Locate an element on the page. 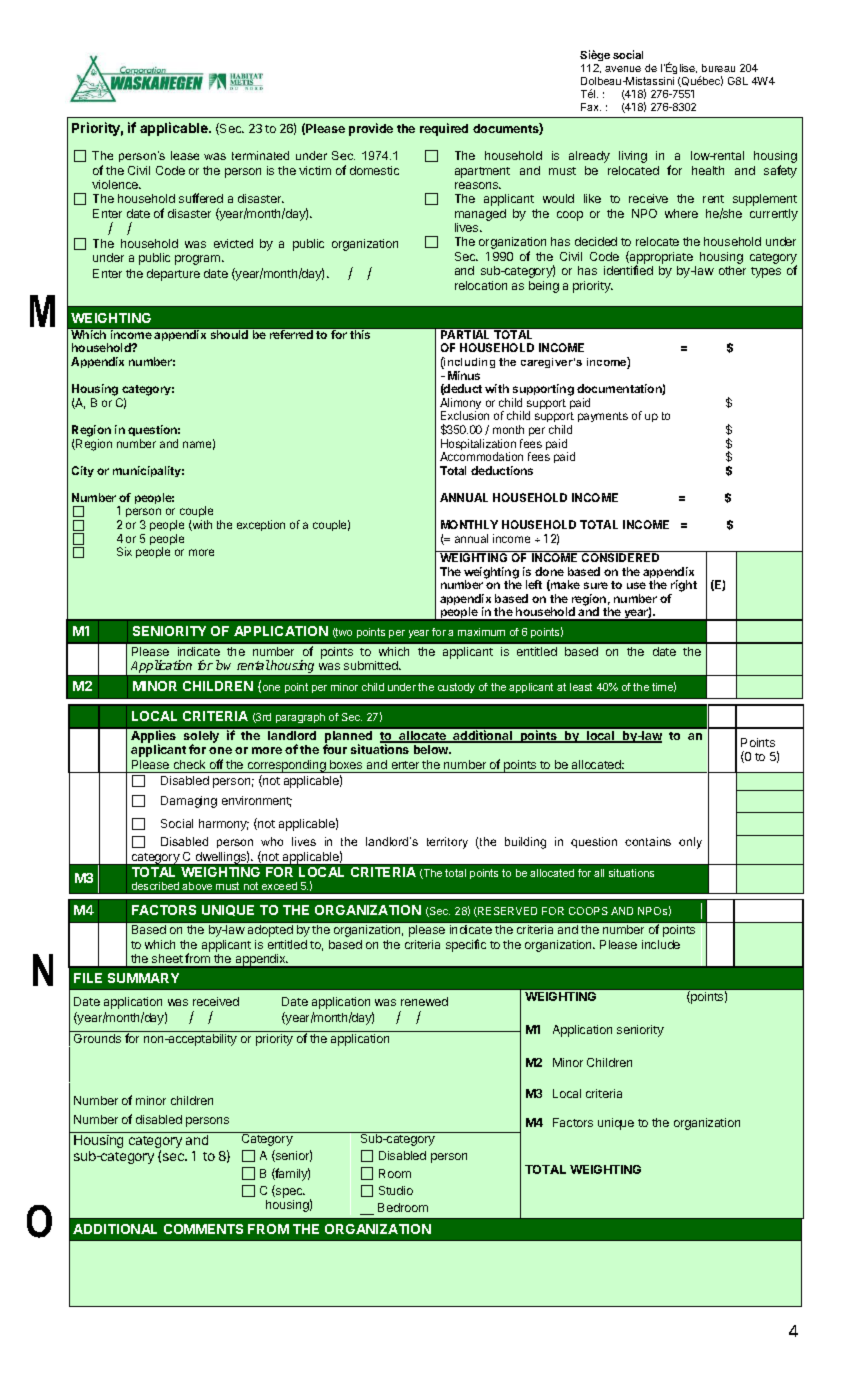 This page has width=850, height=1400. Accommodation is located at coordinates (481, 456).
